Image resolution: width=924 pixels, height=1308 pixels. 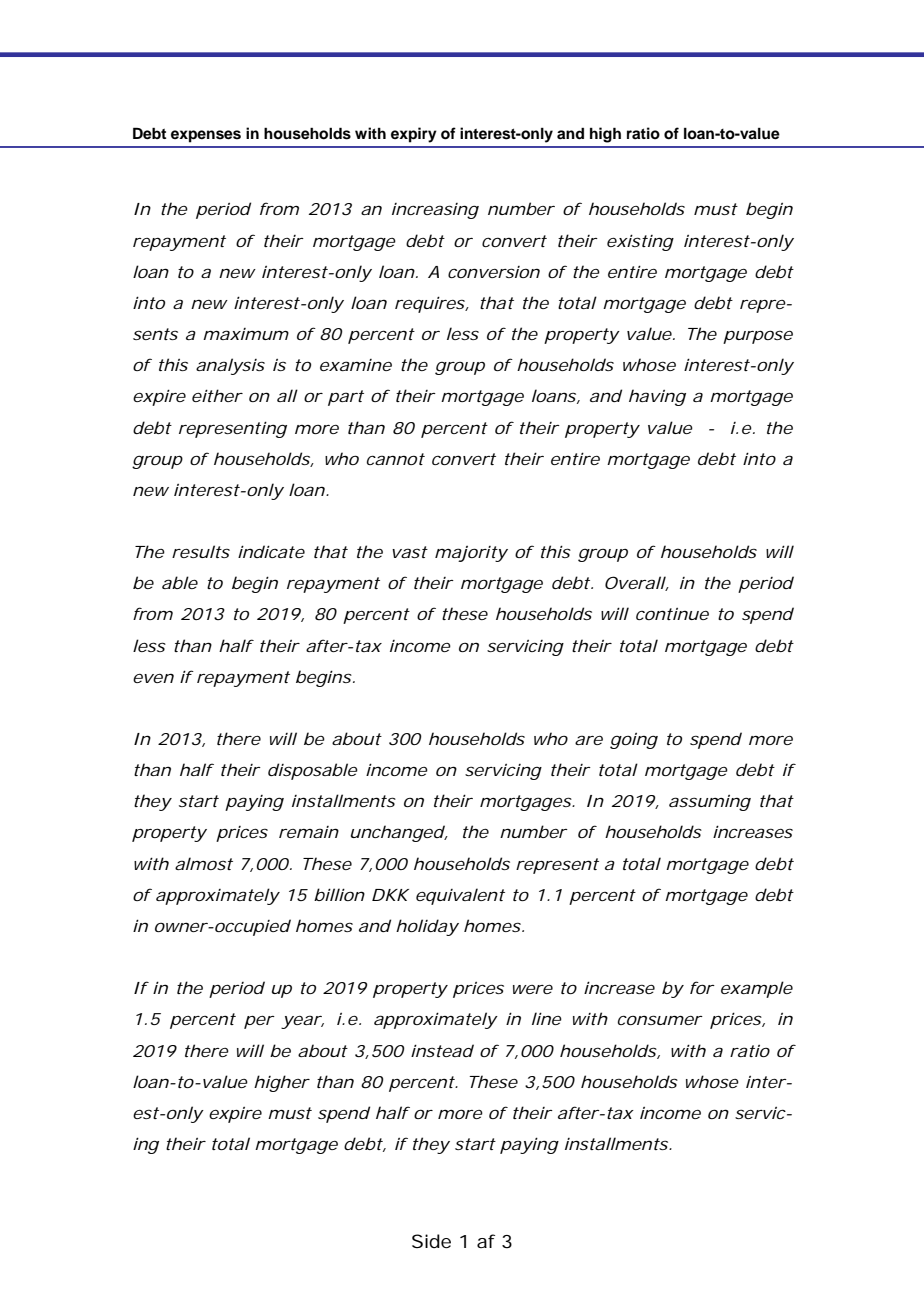 What do you see at coordinates (634, 741) in the screenshot?
I see `going` at bounding box center [634, 741].
